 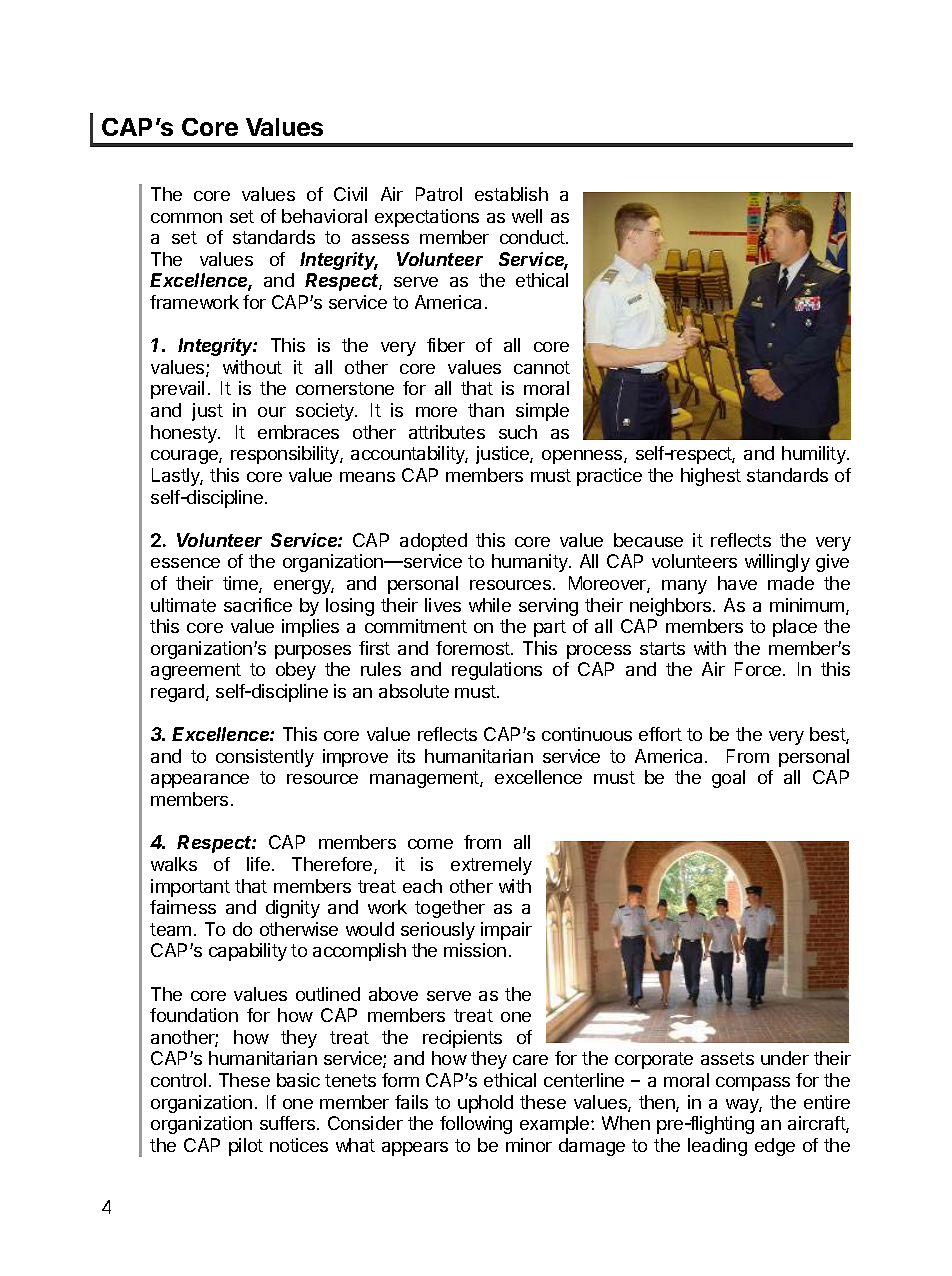 I want to click on highest, so click(x=711, y=477).
